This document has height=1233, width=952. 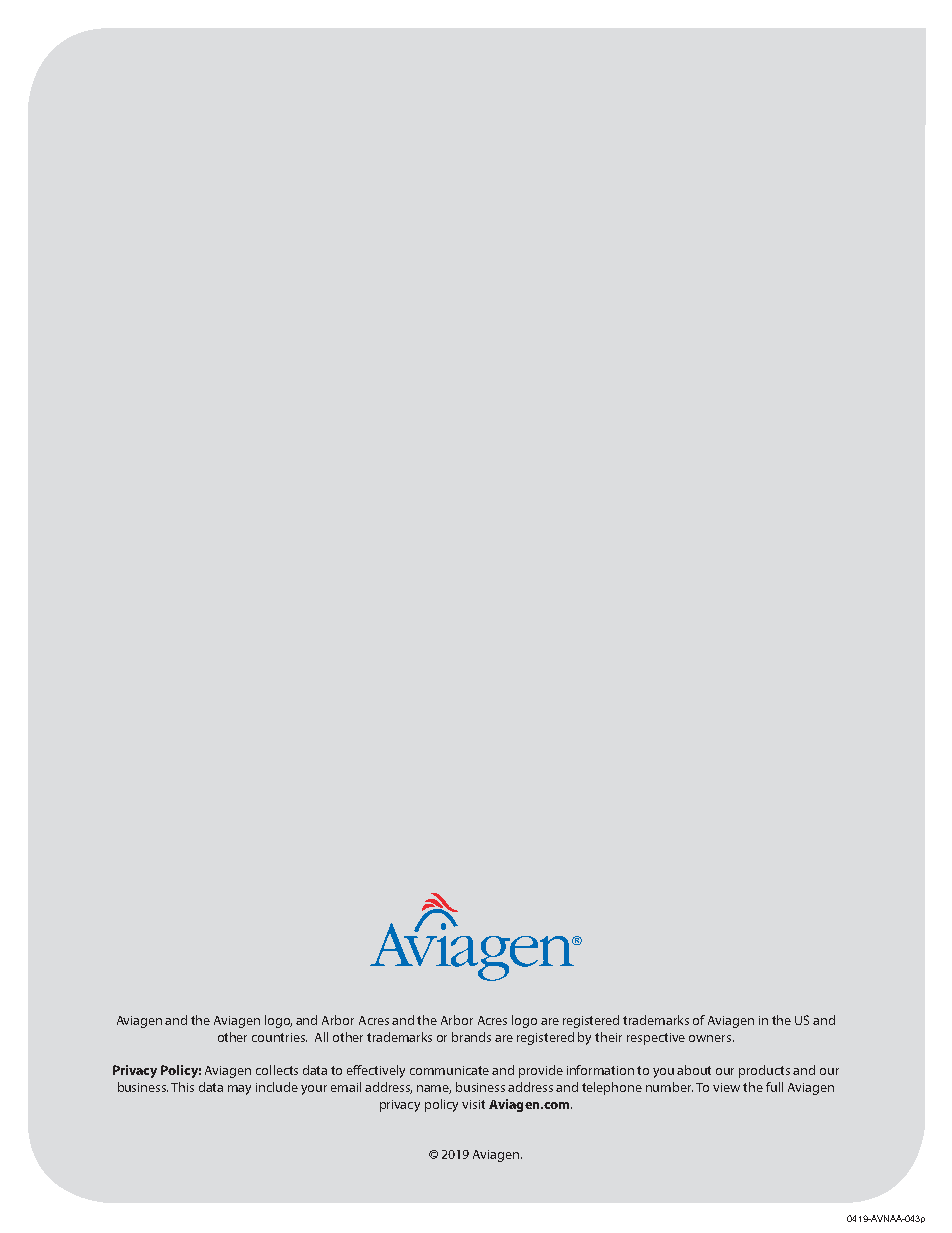 What do you see at coordinates (239, 1090) in the document?
I see `may` at bounding box center [239, 1090].
